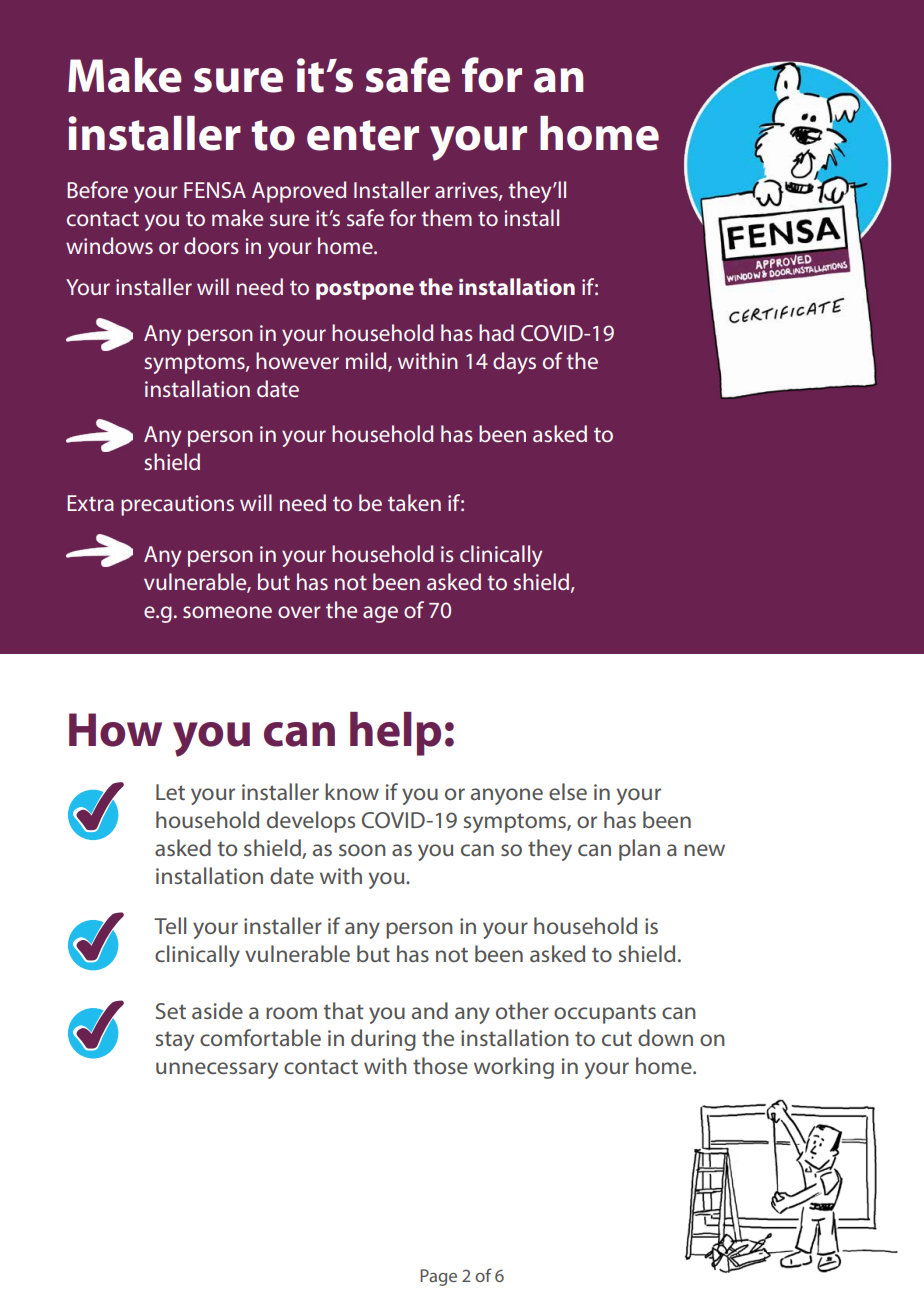  I want to click on Before, so click(97, 189).
